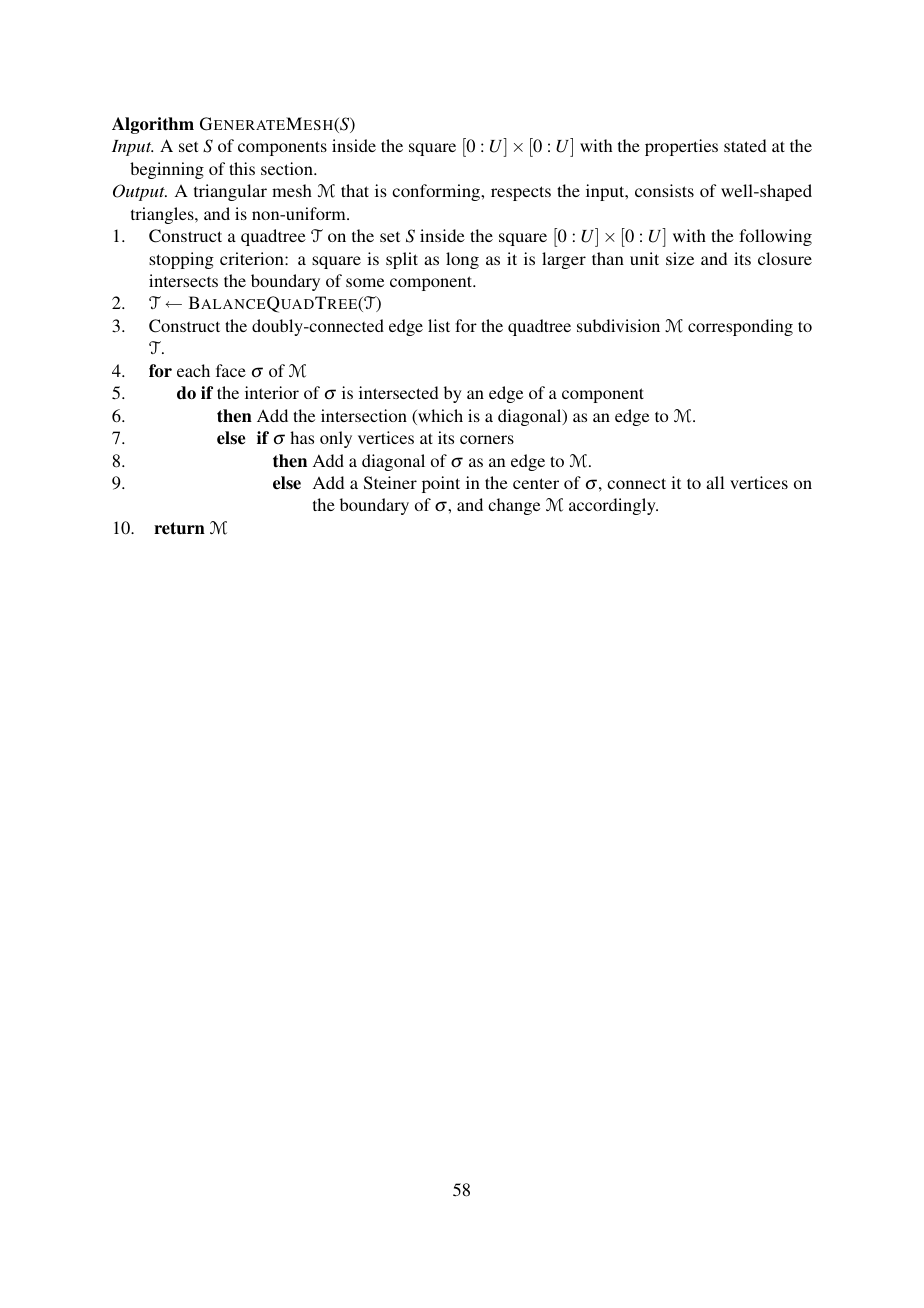  What do you see at coordinates (439, 417) in the screenshot?
I see `which` at bounding box center [439, 417].
